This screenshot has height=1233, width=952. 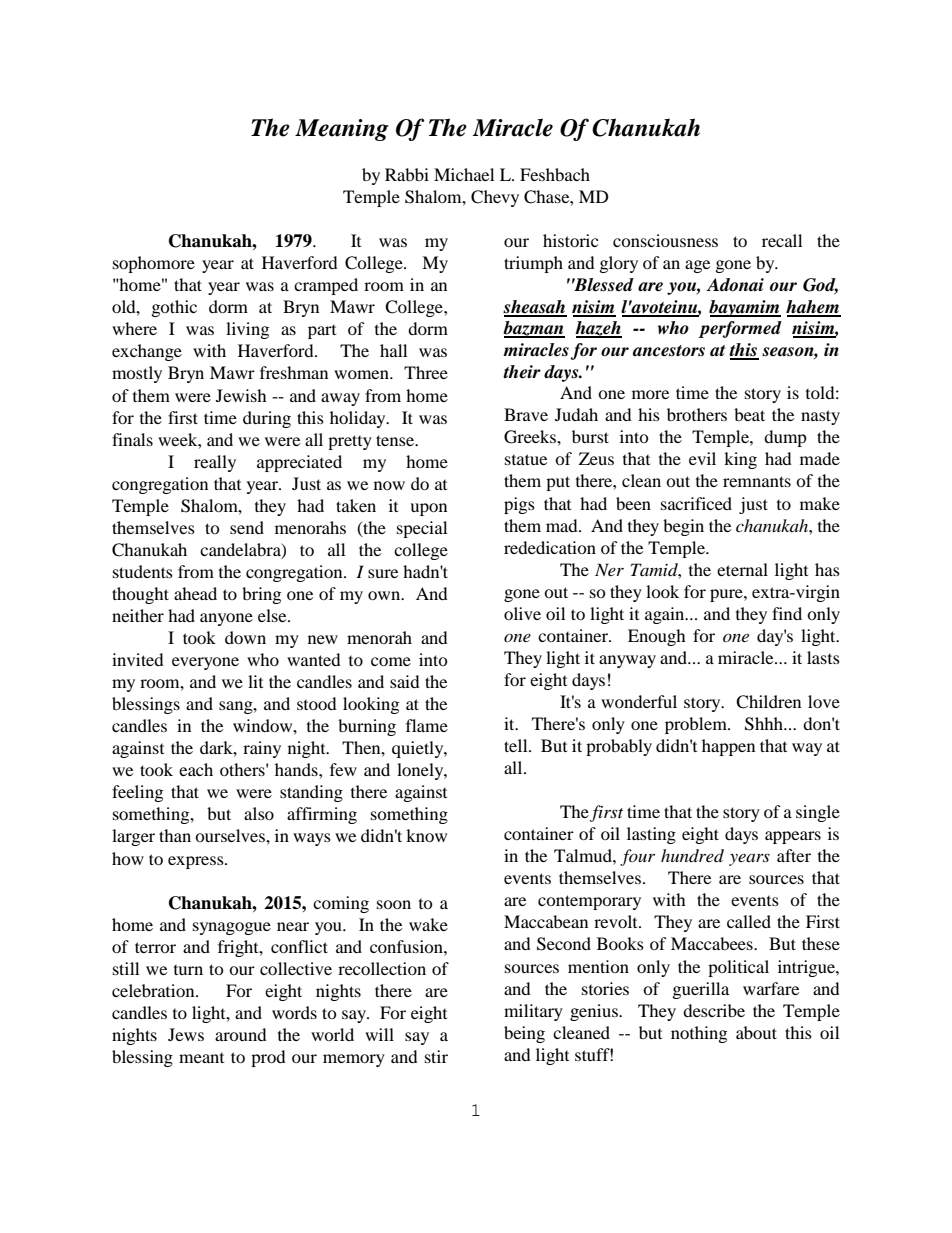 What do you see at coordinates (782, 240) in the screenshot?
I see `recall` at bounding box center [782, 240].
